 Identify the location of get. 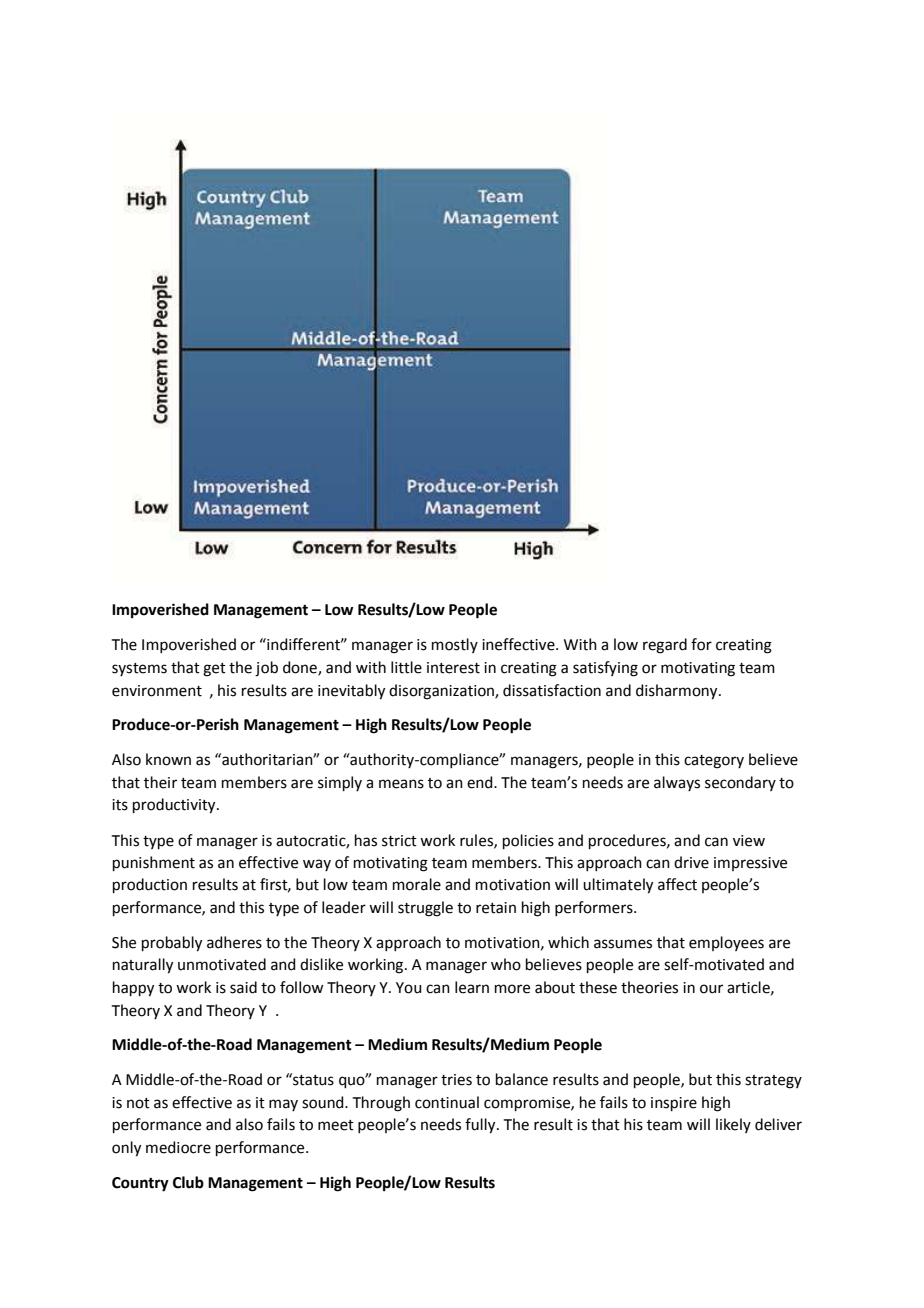
(214, 670).
